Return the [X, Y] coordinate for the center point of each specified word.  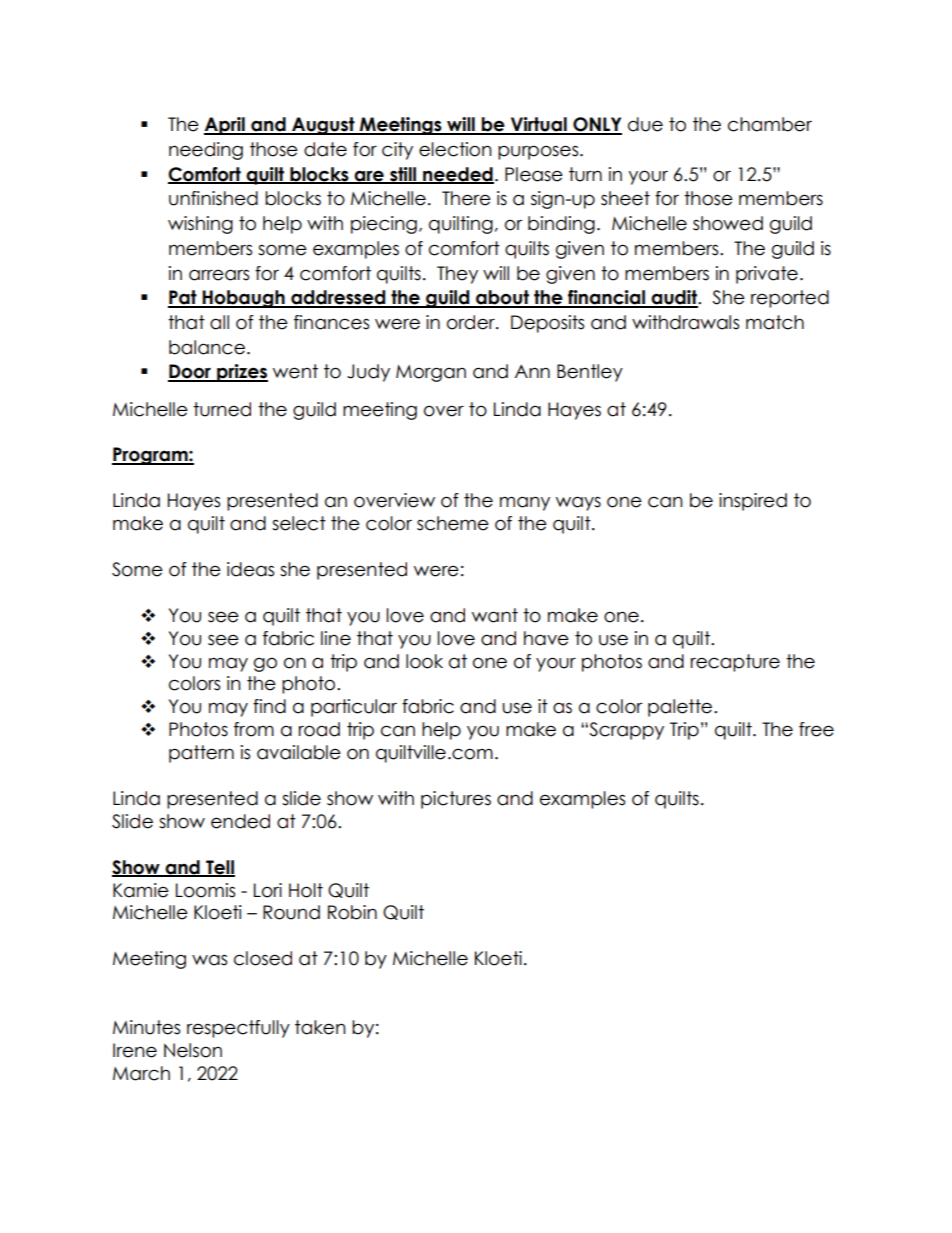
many [525, 503]
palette [681, 708]
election [455, 149]
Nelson [193, 1050]
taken [320, 1027]
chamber [770, 124]
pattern [201, 754]
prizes [241, 373]
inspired [753, 502]
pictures [456, 800]
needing [206, 151]
